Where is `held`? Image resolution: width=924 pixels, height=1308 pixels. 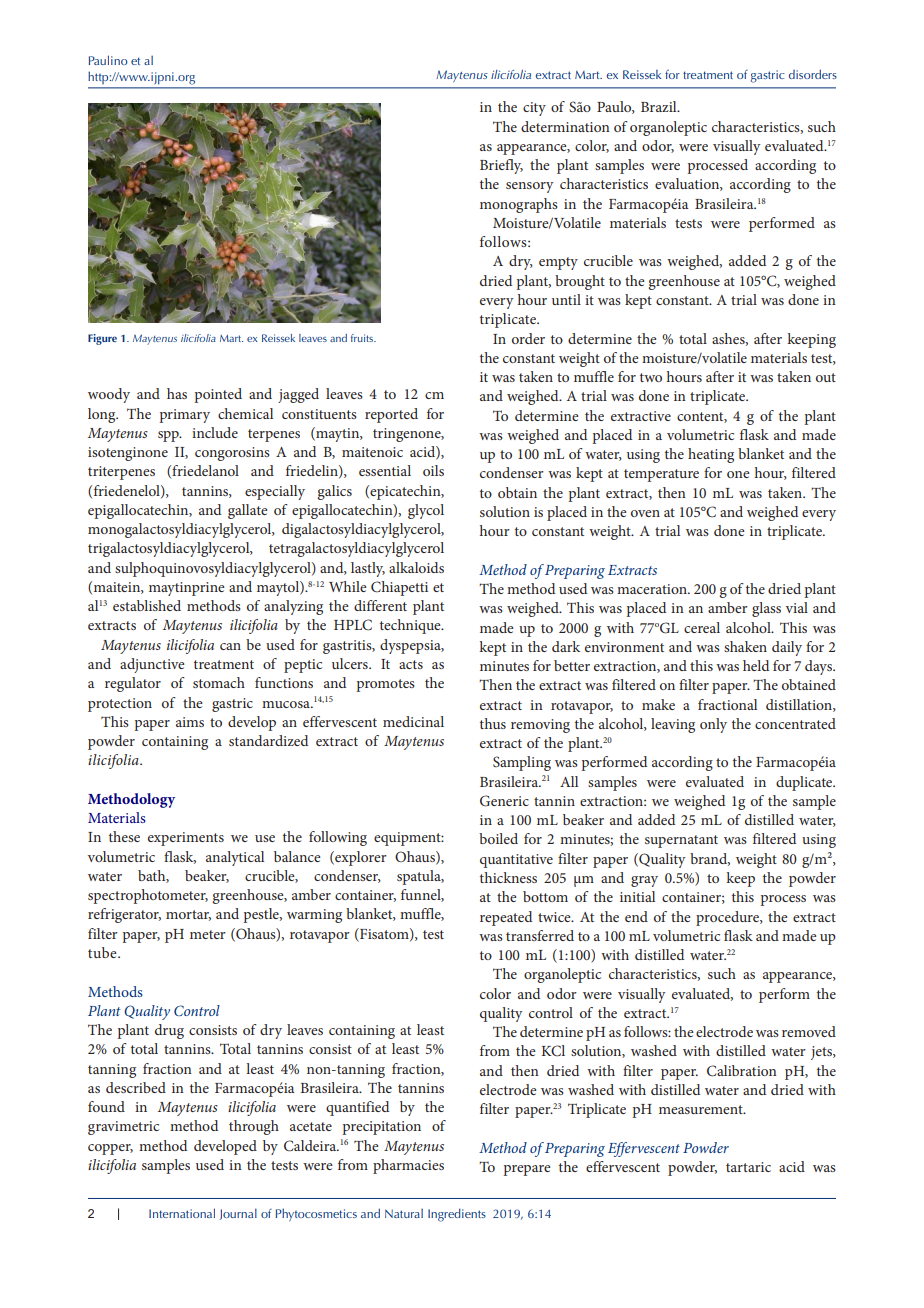 held is located at coordinates (756, 665).
